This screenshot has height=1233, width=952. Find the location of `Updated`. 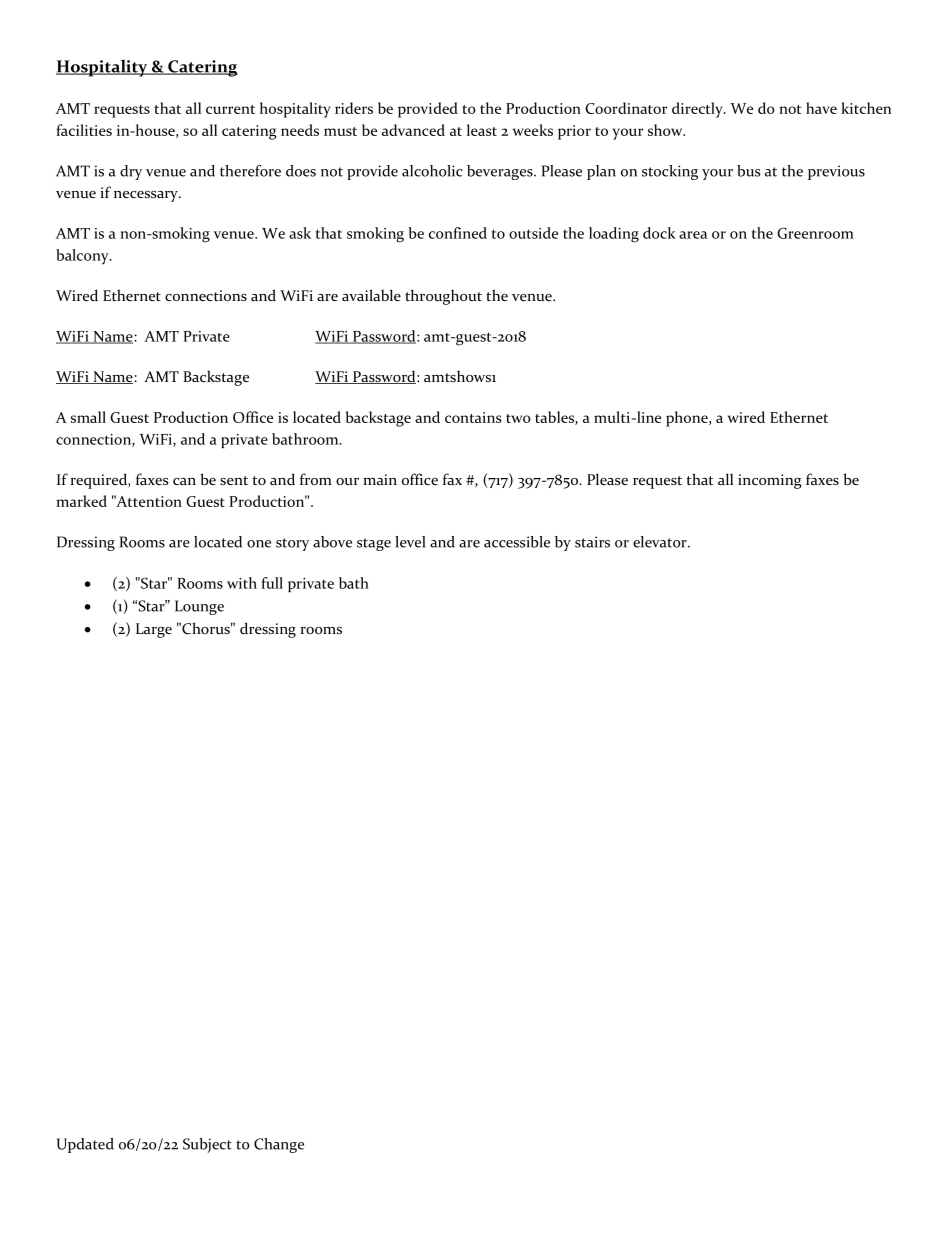

Updated is located at coordinates (85, 1145).
